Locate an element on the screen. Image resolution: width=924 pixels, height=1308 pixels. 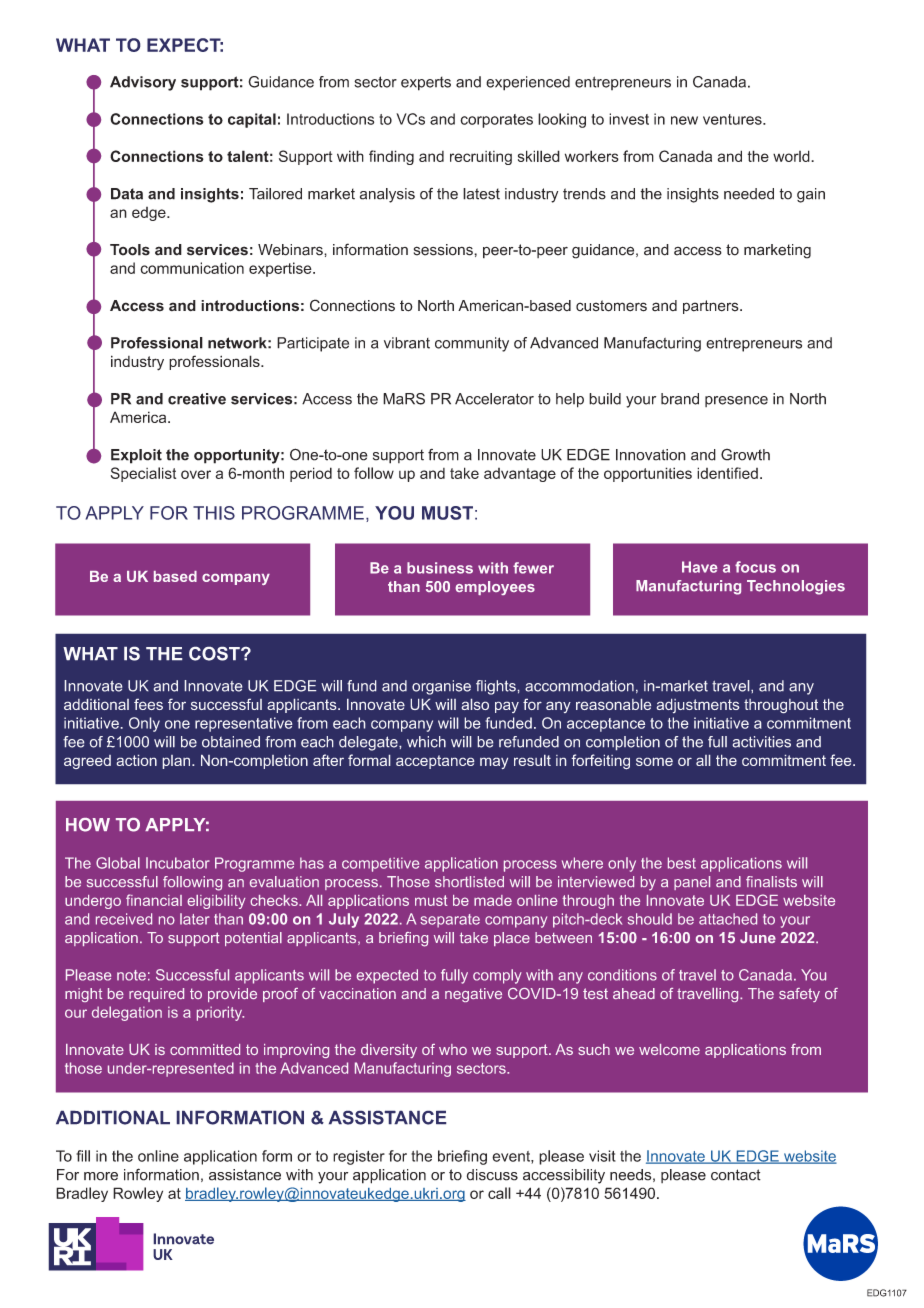
Advisory is located at coordinates (143, 83).
